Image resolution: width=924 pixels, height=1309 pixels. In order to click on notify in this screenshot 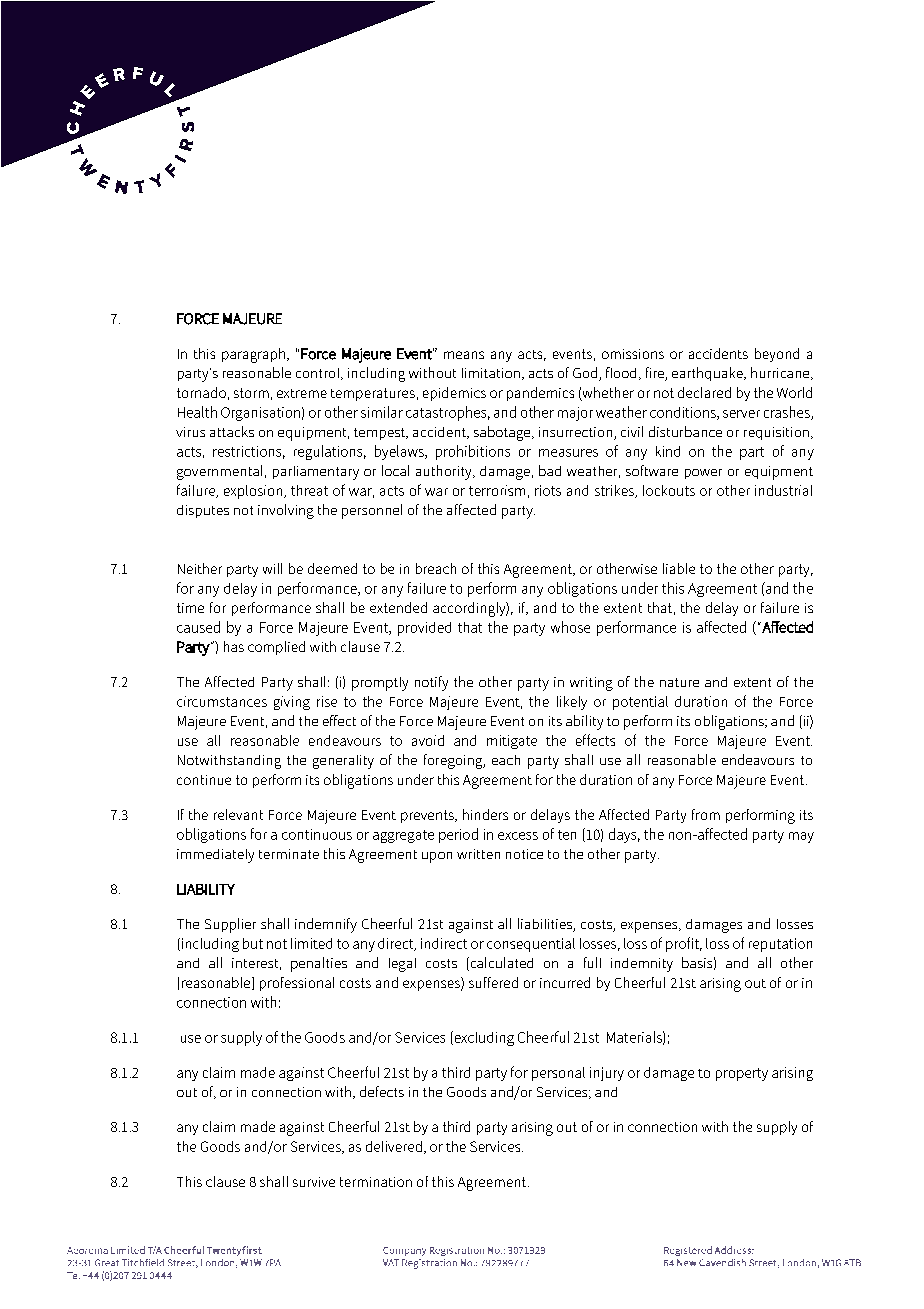, I will do `click(431, 683)`.
